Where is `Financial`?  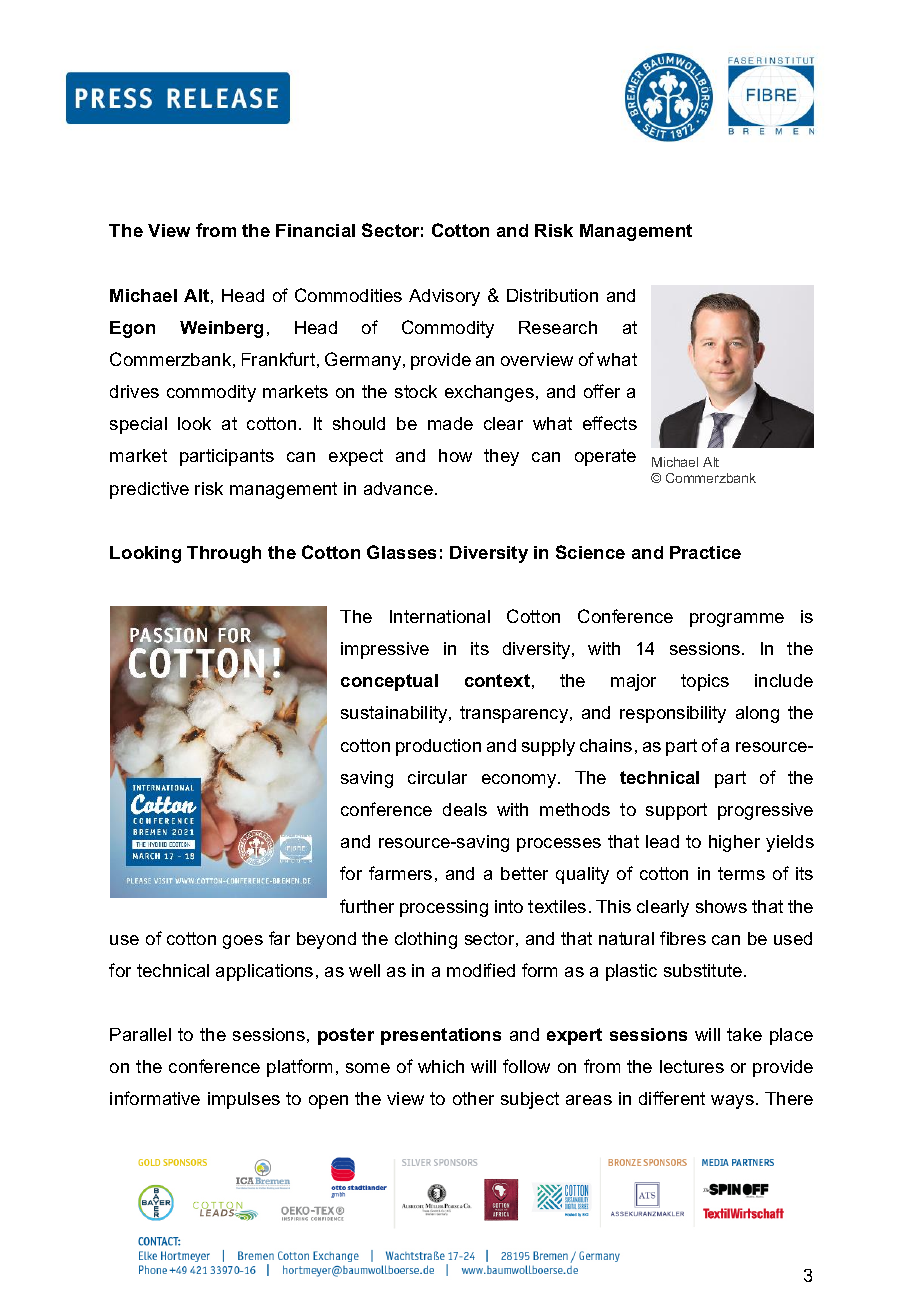
Financial is located at coordinates (315, 230).
